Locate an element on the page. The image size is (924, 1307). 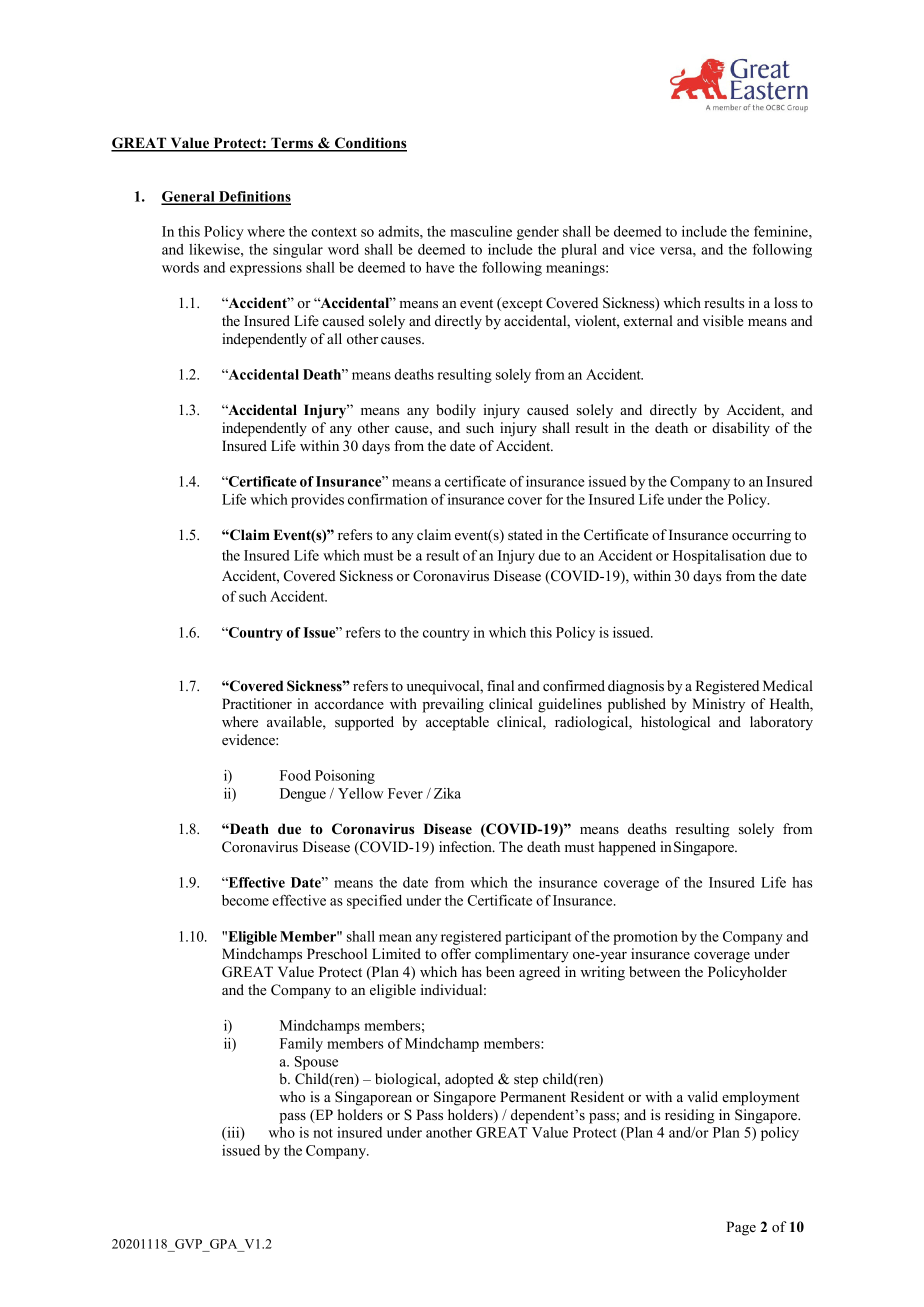
final is located at coordinates (500, 685).
